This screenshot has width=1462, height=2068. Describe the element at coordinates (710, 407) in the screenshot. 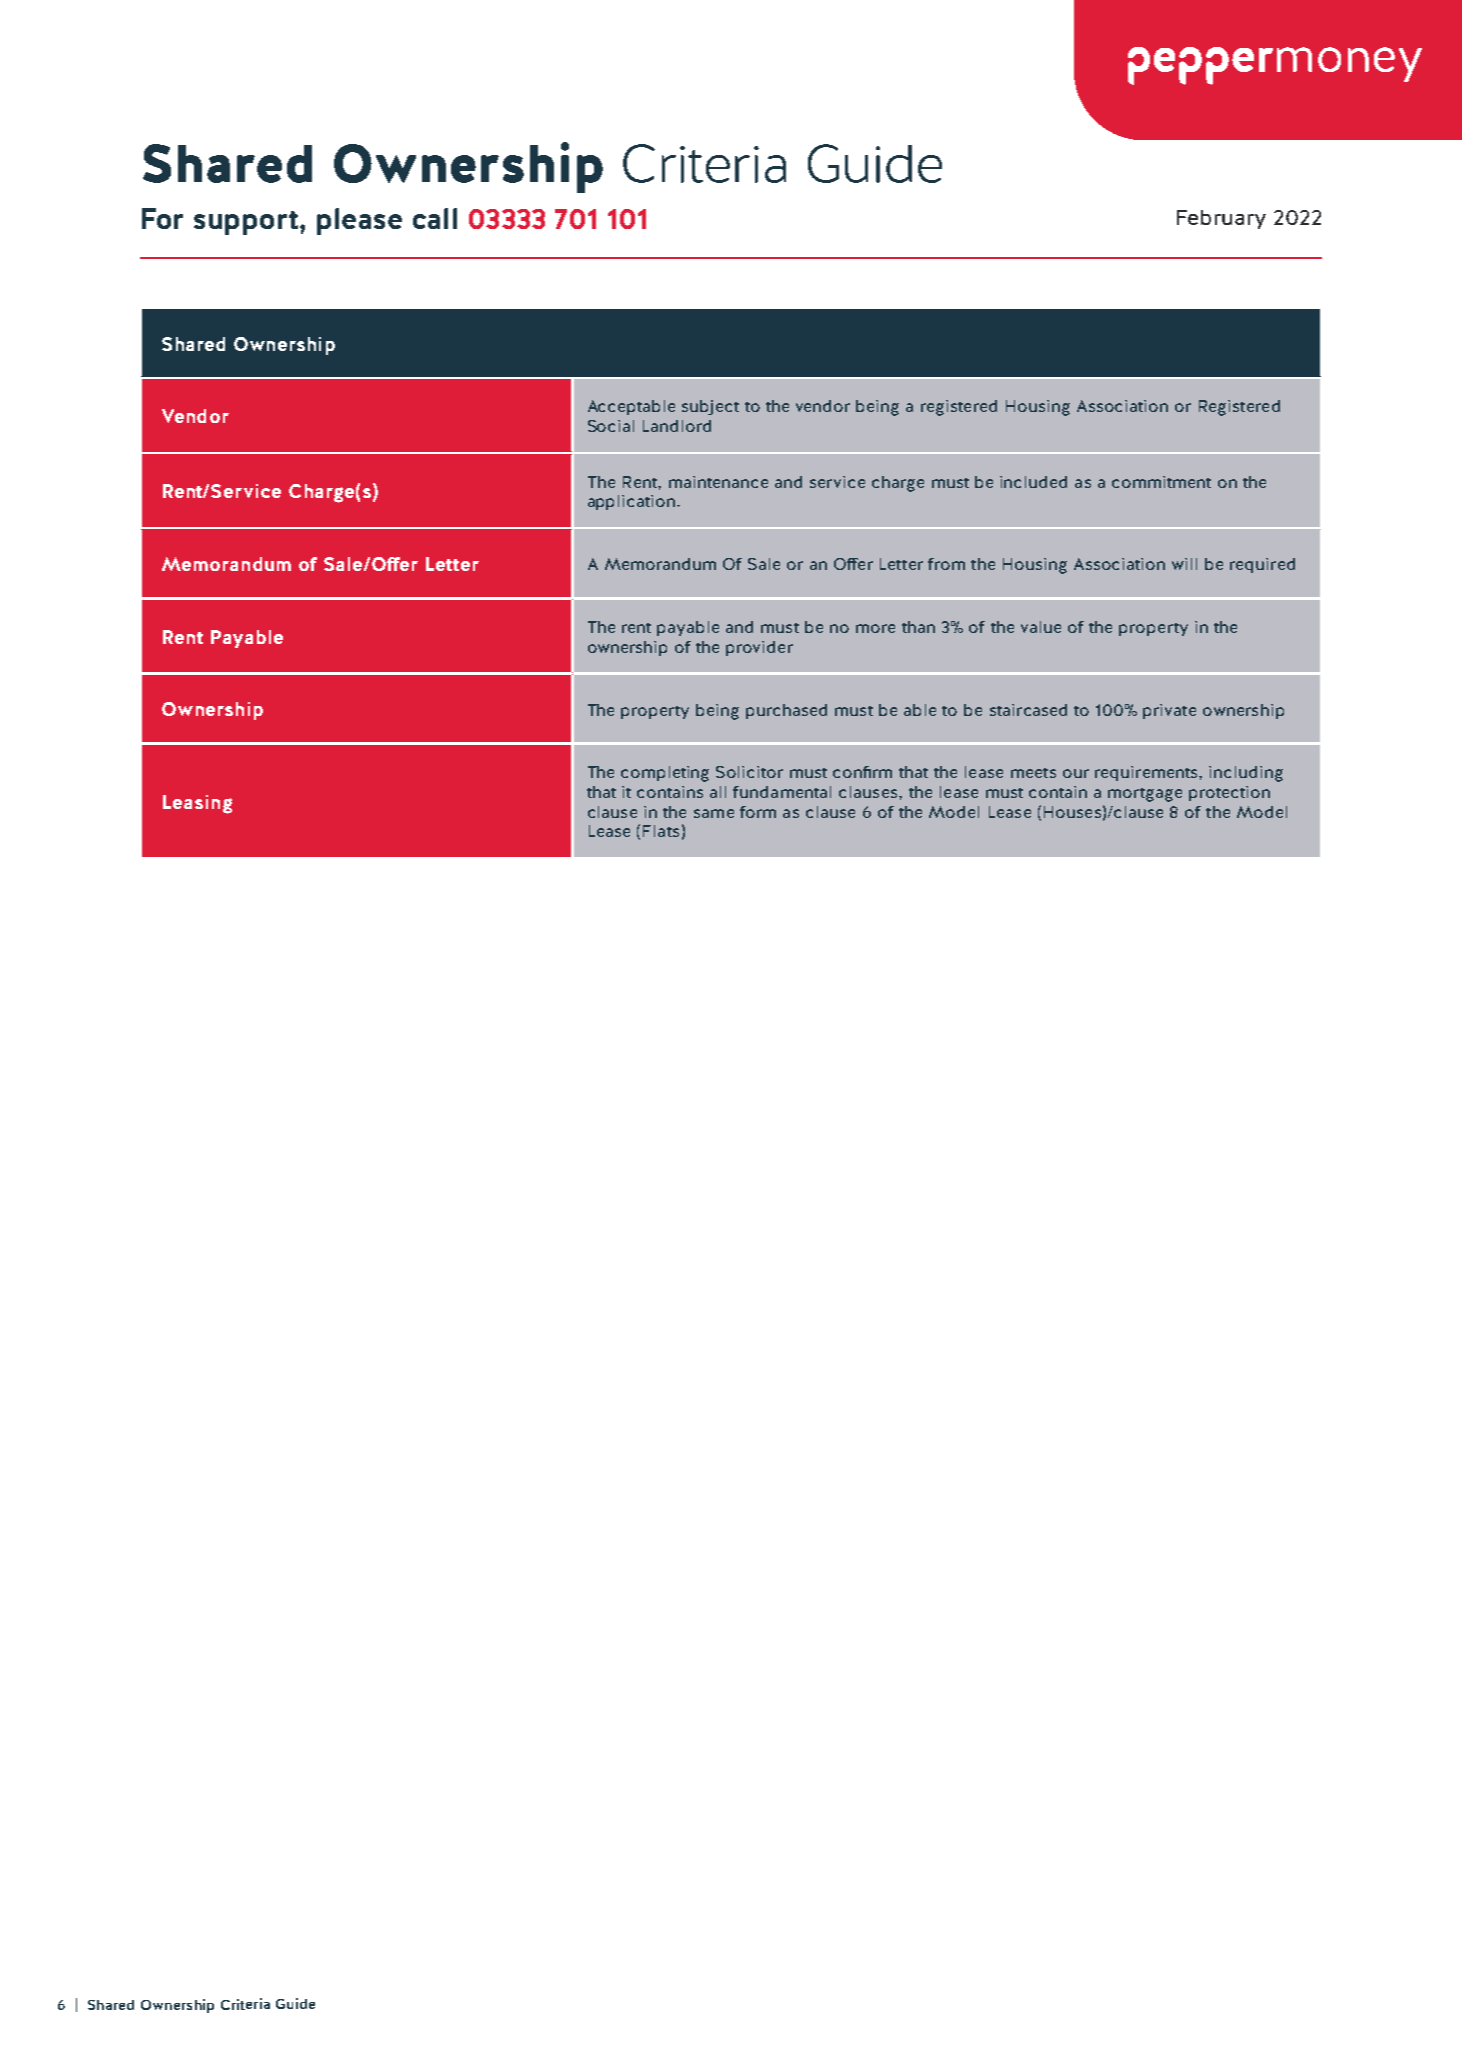

I see `subject` at that location.
